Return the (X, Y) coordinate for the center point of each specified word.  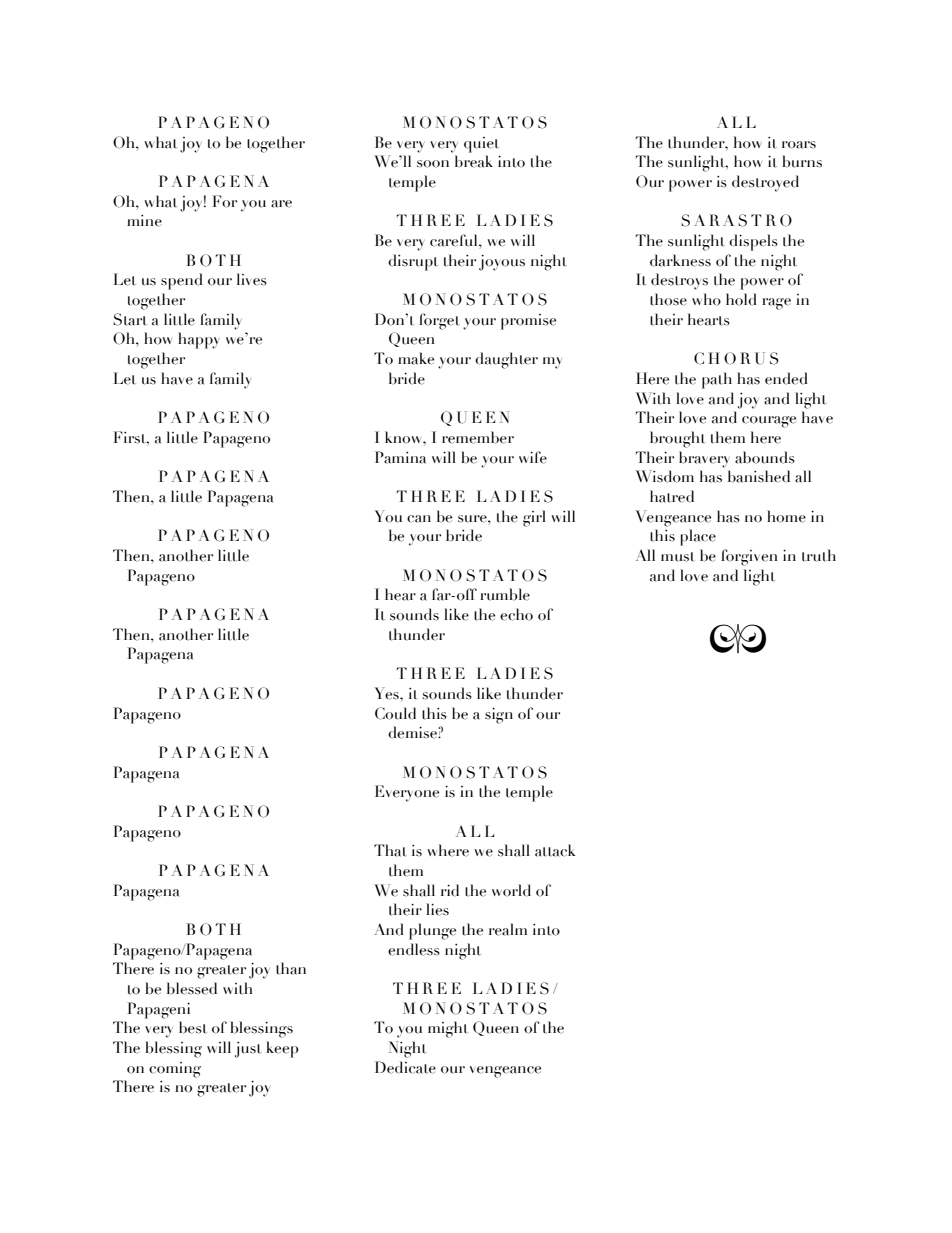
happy (199, 340)
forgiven (749, 557)
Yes (387, 693)
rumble (505, 594)
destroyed (765, 183)
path (717, 380)
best (193, 1027)
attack (555, 850)
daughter (506, 360)
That (390, 850)
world (511, 890)
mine (144, 221)
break (474, 161)
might (448, 1029)
